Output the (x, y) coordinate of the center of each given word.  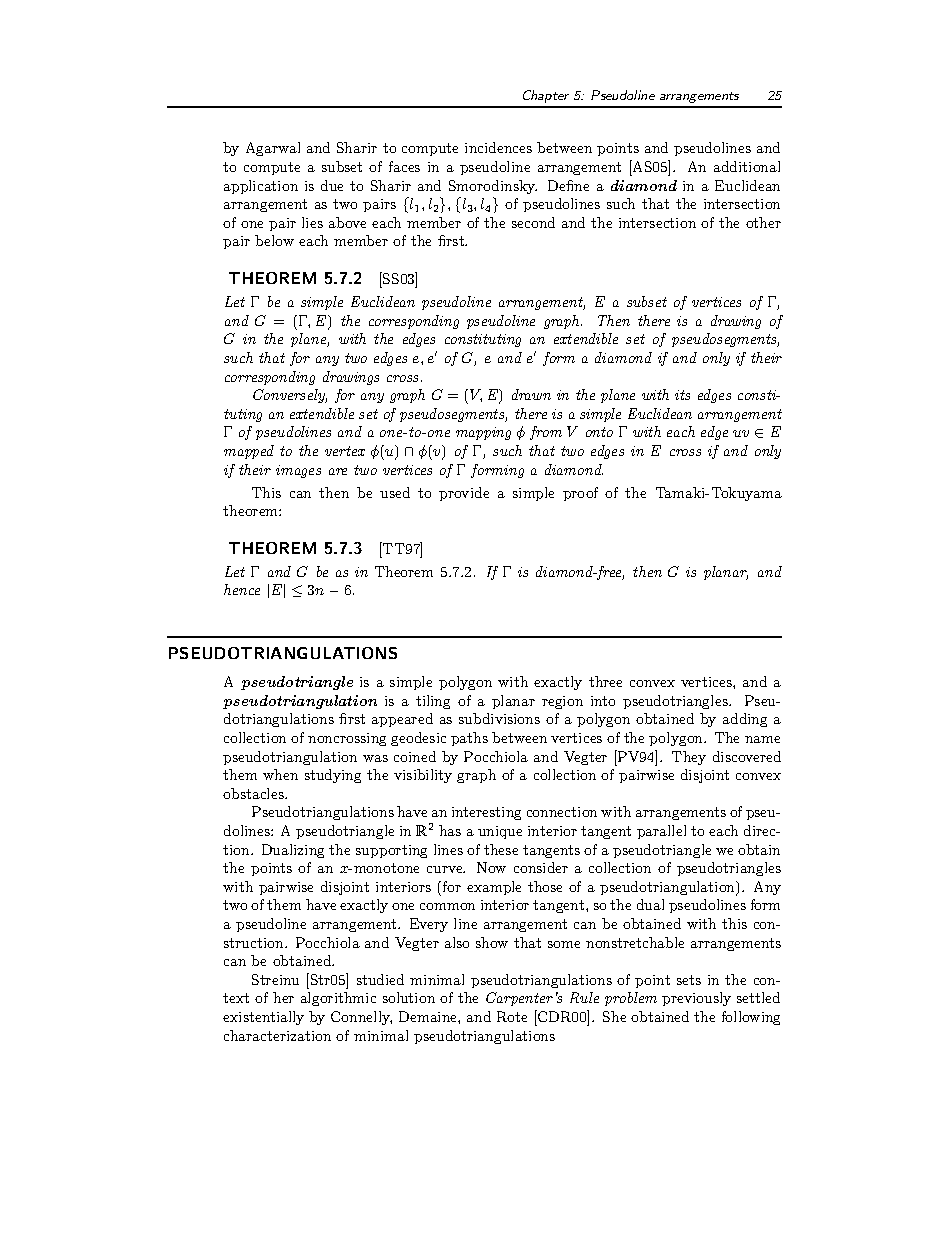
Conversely (290, 396)
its (682, 395)
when (280, 774)
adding (745, 720)
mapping (483, 433)
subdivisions (499, 718)
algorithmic (338, 999)
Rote (512, 1016)
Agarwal (273, 149)
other (763, 222)
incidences (498, 147)
